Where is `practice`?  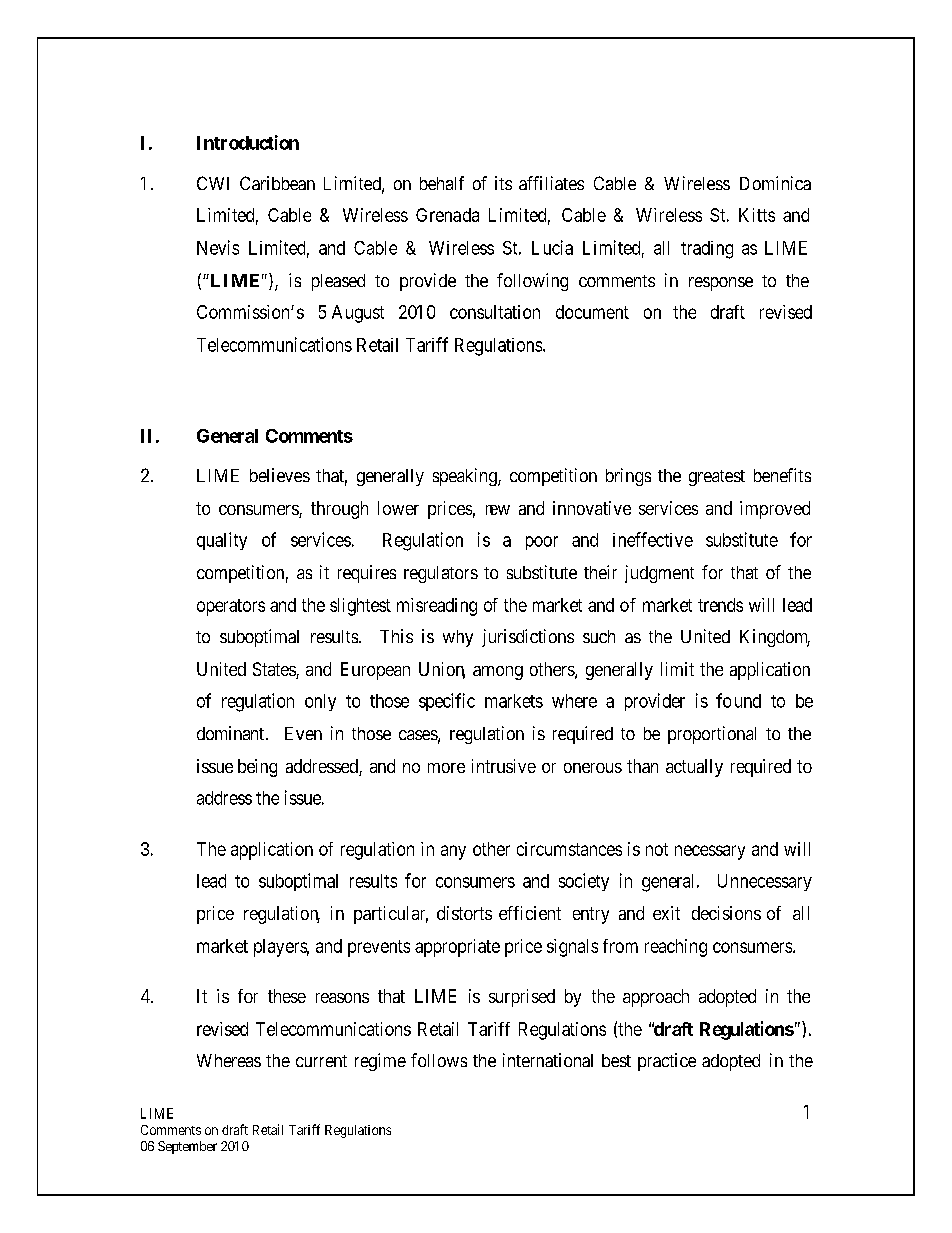 practice is located at coordinates (667, 1062).
